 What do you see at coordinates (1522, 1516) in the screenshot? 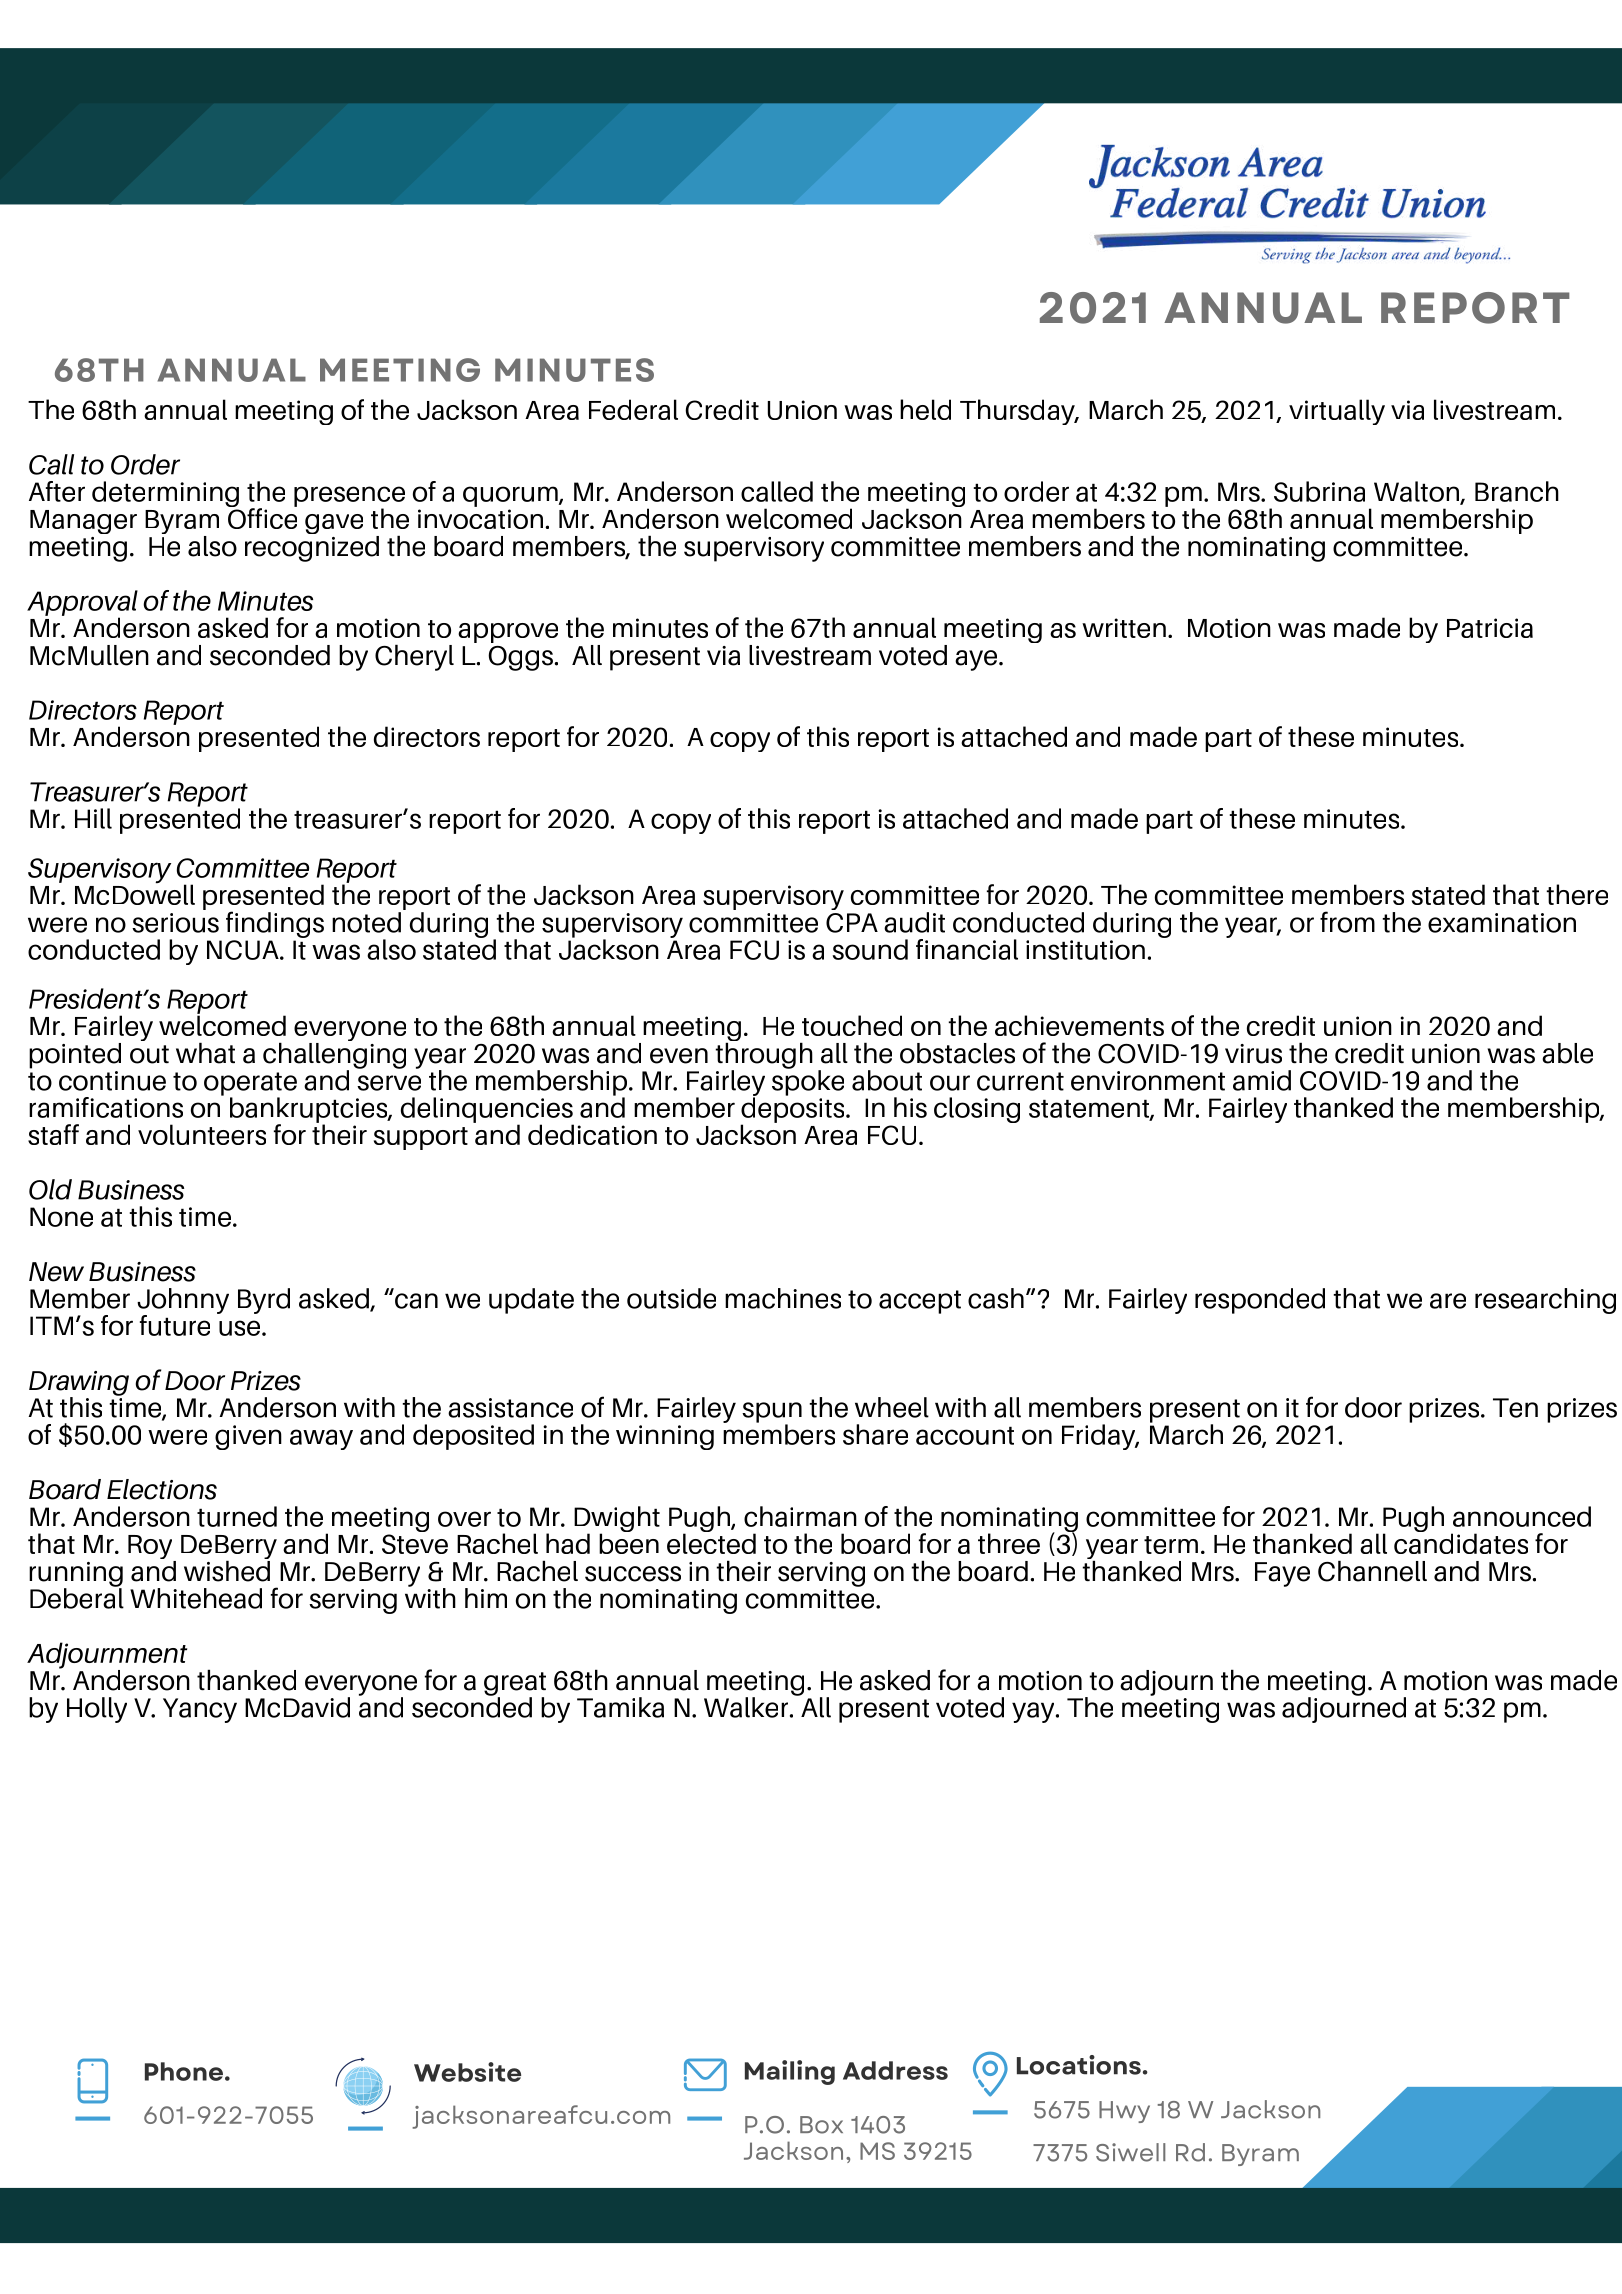
I see `announced` at bounding box center [1522, 1516].
